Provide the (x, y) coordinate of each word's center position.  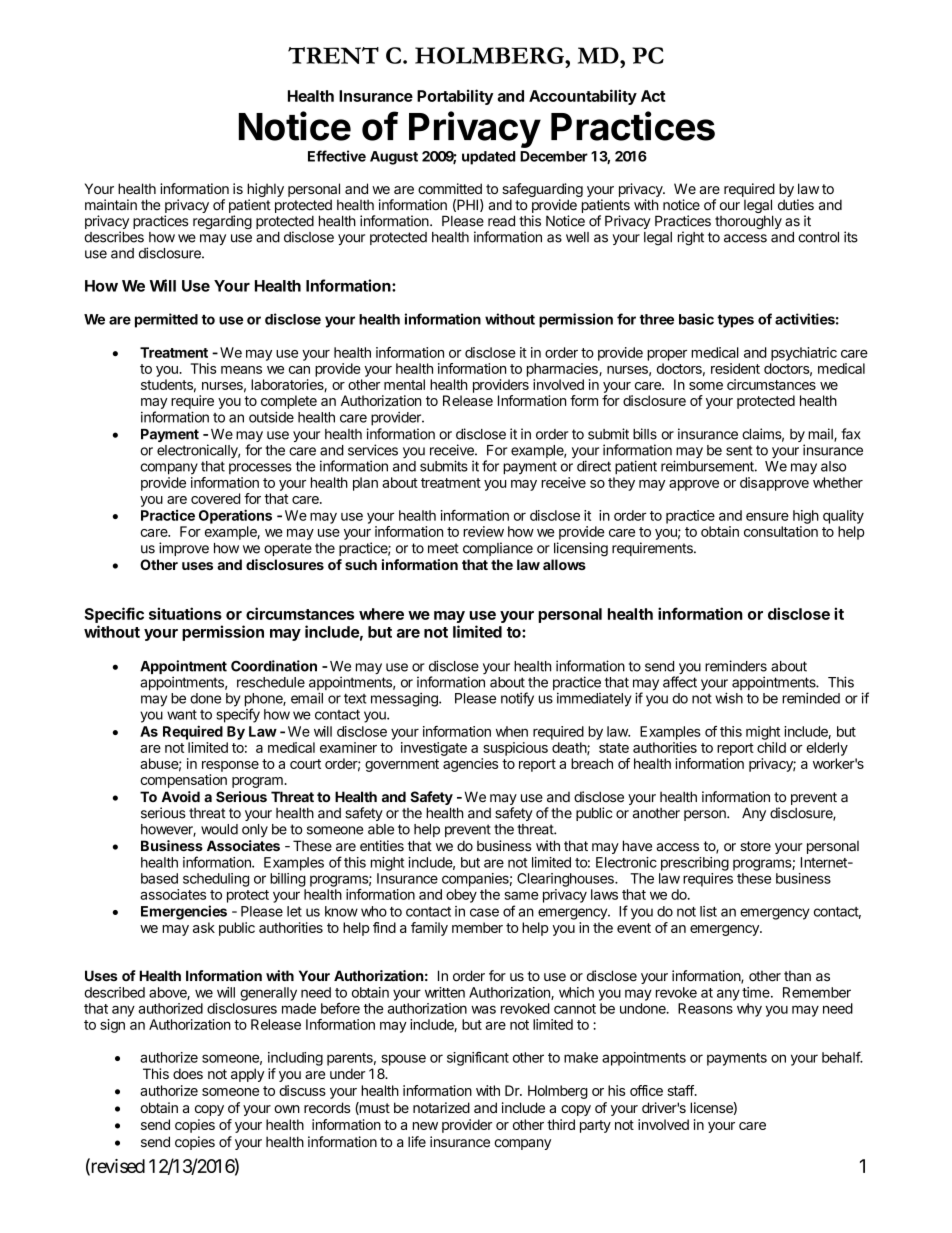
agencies (470, 765)
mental (404, 384)
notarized (441, 1107)
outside (271, 417)
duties (796, 205)
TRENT (333, 55)
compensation (184, 781)
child (771, 747)
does (188, 1073)
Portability (455, 97)
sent (739, 450)
